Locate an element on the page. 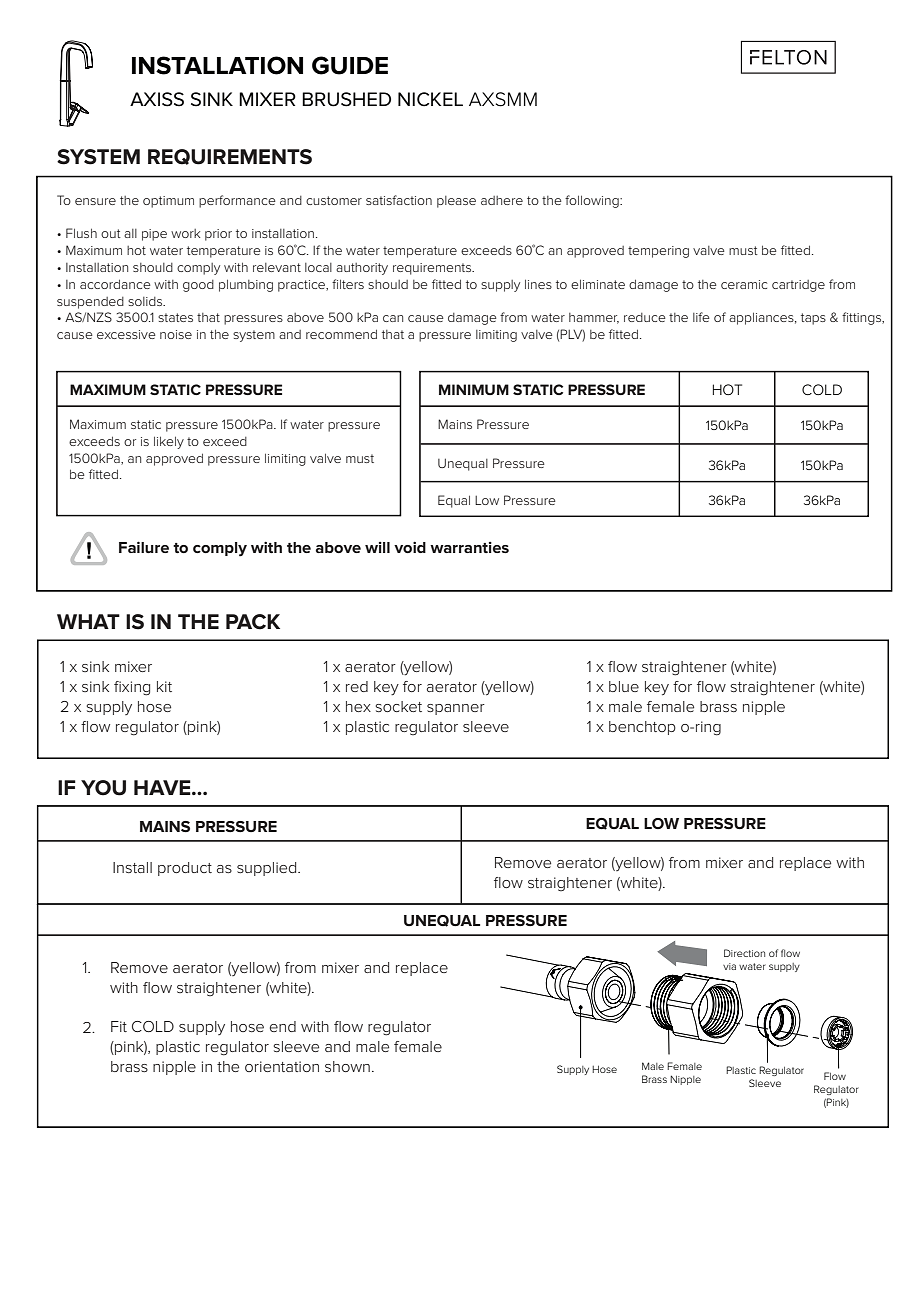  optimum is located at coordinates (168, 202).
